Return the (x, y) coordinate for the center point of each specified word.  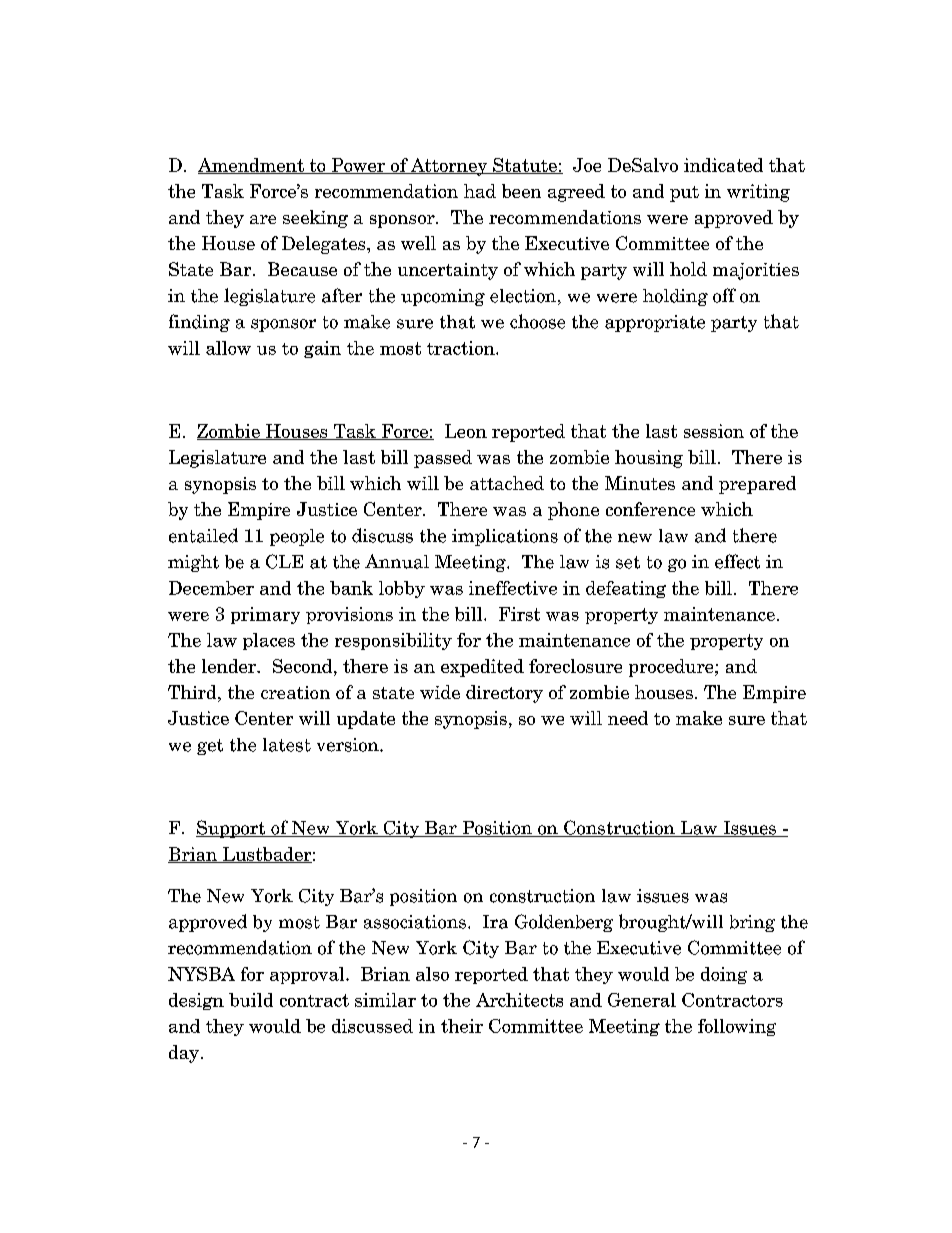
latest (287, 745)
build (251, 1000)
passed (443, 459)
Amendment (252, 166)
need (628, 718)
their (462, 1026)
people (297, 537)
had (480, 191)
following (737, 1027)
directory (504, 694)
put (684, 194)
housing (649, 459)
